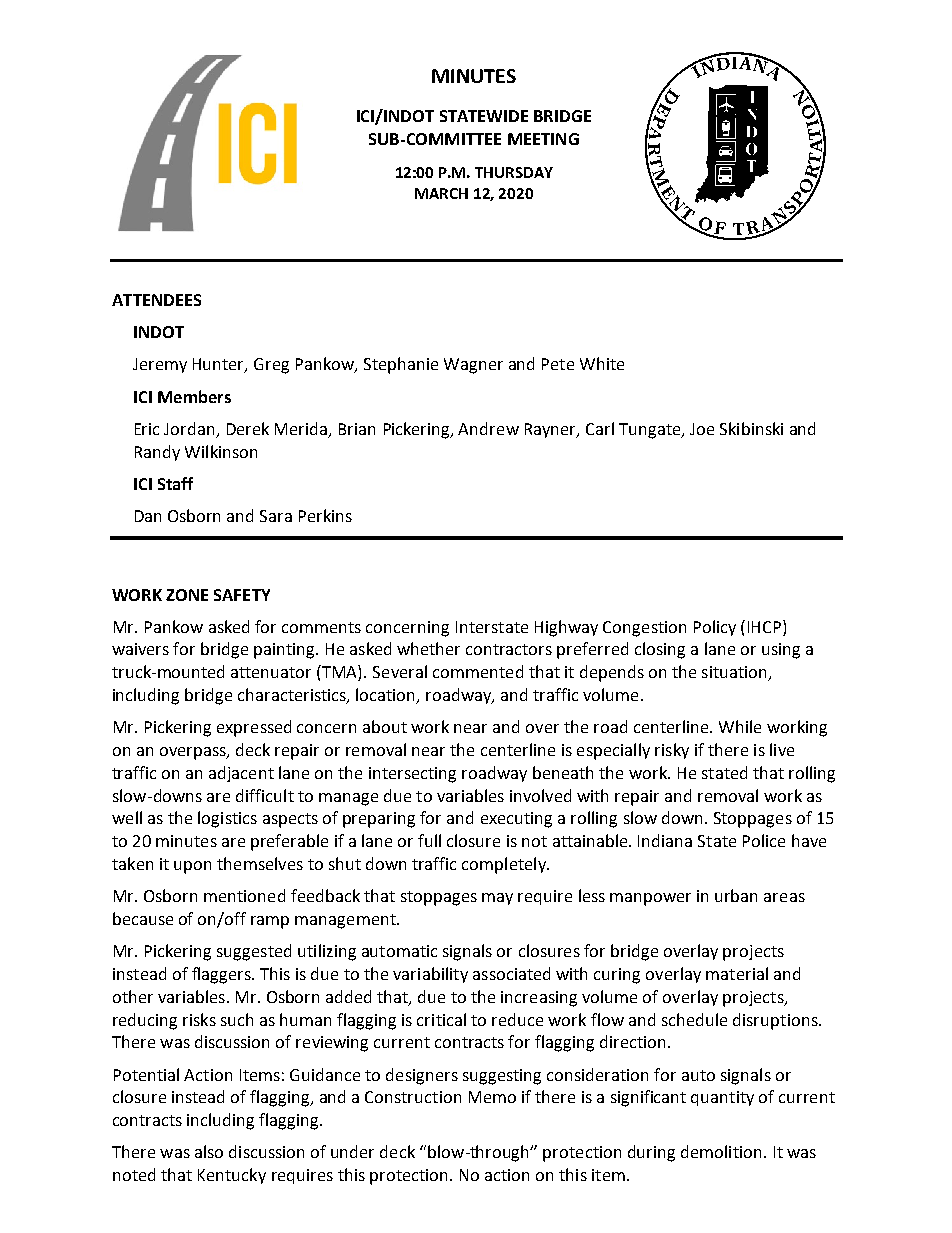 The width and height of the page is (952, 1233). I want to click on adjacent, so click(241, 774).
